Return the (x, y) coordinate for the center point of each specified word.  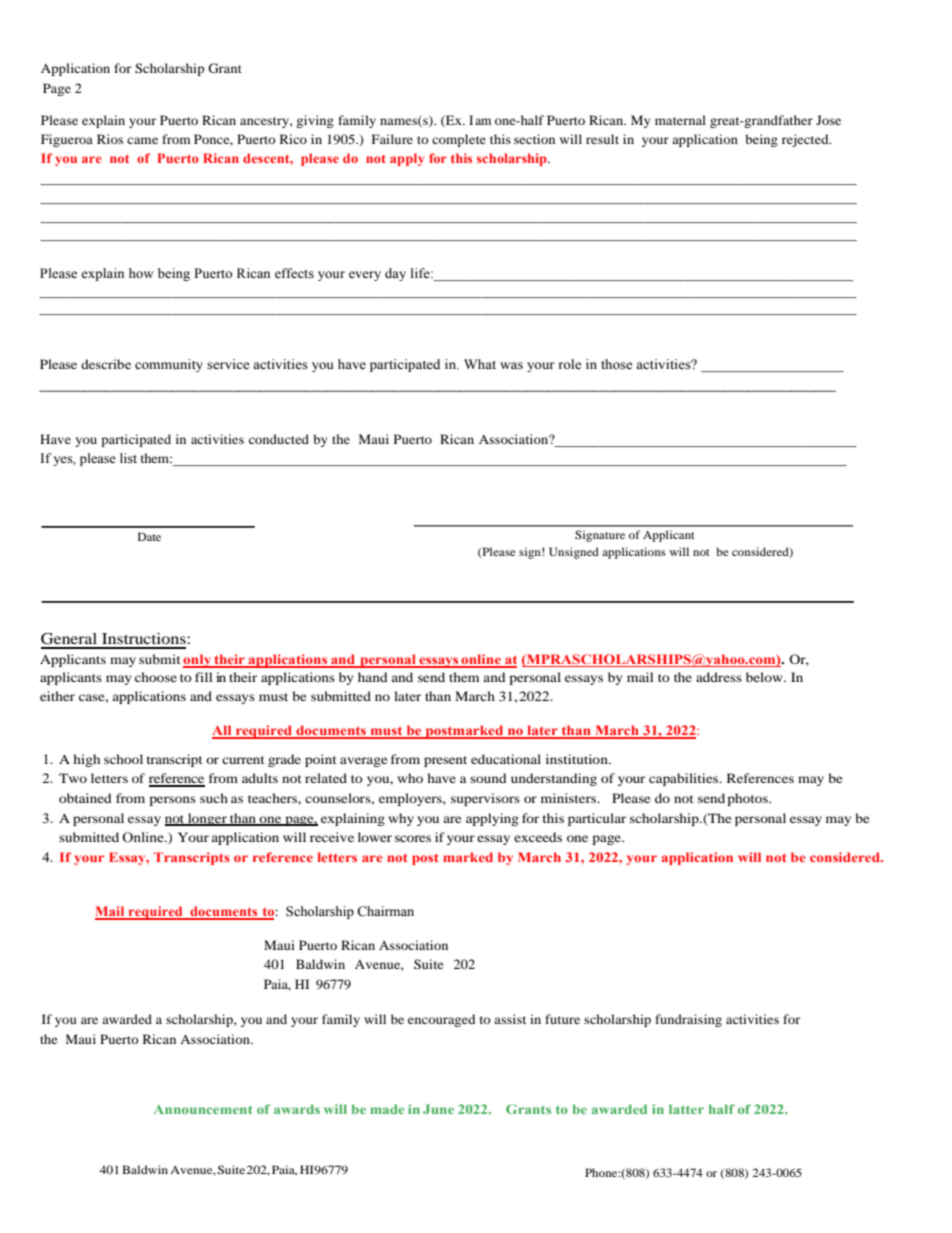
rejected (806, 140)
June (438, 1109)
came (142, 140)
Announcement (203, 1109)
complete (459, 140)
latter (686, 1109)
